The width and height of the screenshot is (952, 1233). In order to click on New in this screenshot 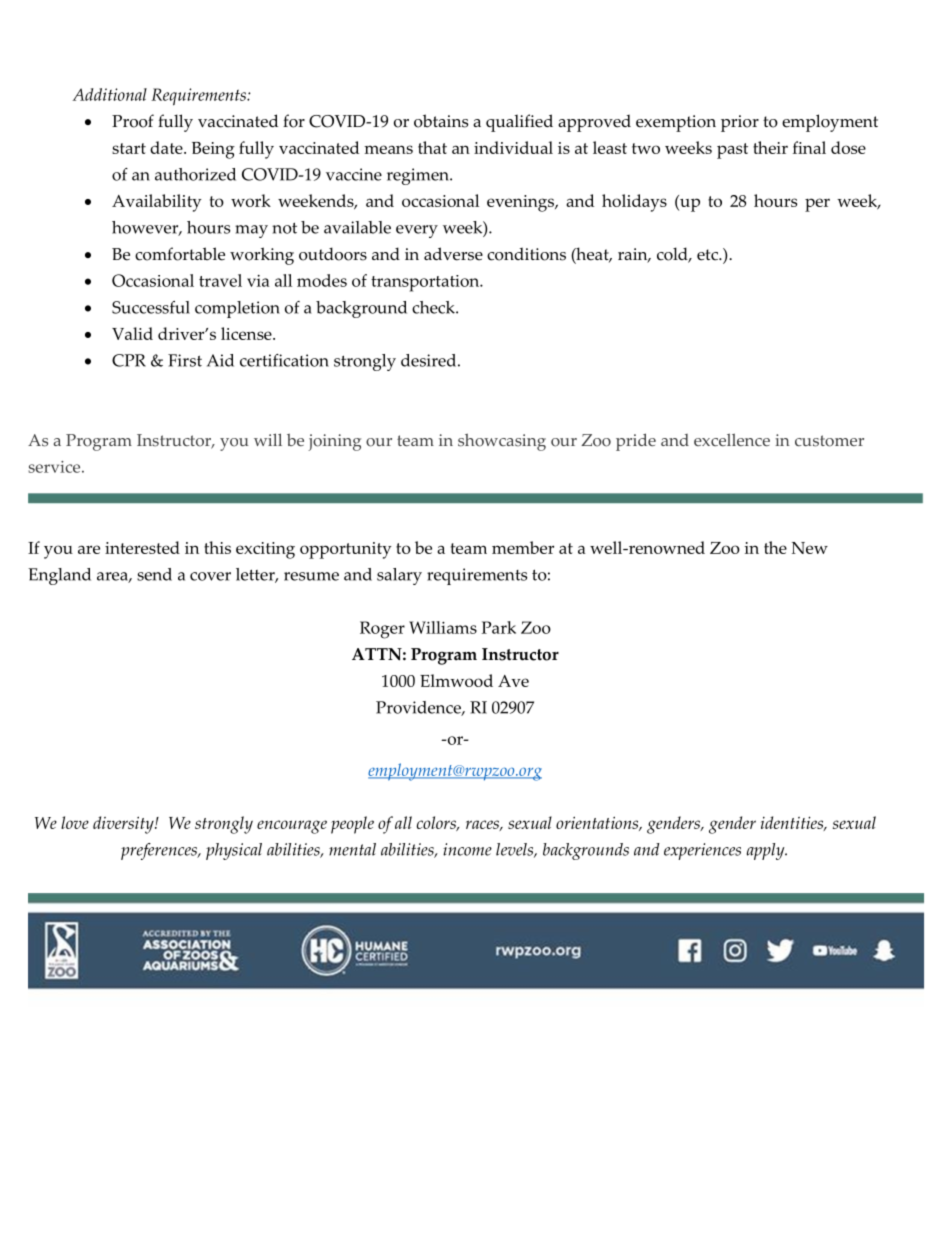, I will do `click(810, 548)`.
